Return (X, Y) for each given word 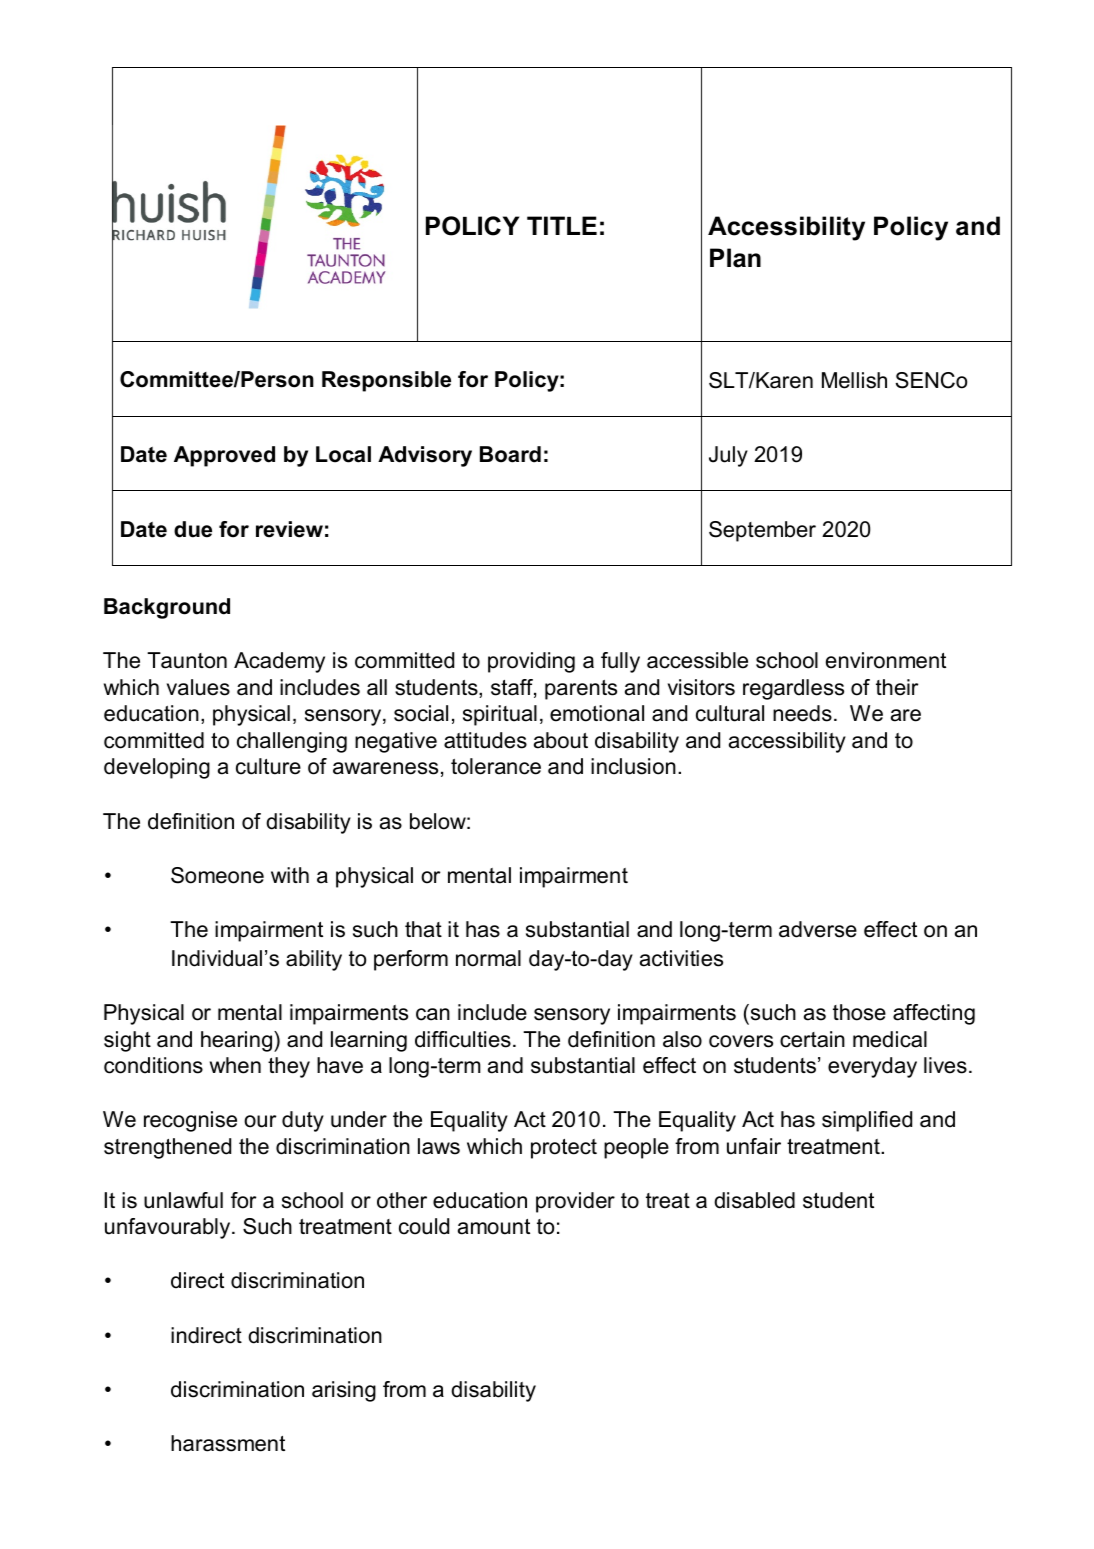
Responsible (386, 381)
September (762, 531)
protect (564, 1149)
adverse (818, 929)
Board (510, 454)
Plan (735, 258)
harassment (228, 1443)
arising (344, 1391)
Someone (217, 875)
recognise (190, 1121)
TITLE (562, 225)
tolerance (496, 766)
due (193, 529)
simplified (867, 1121)
